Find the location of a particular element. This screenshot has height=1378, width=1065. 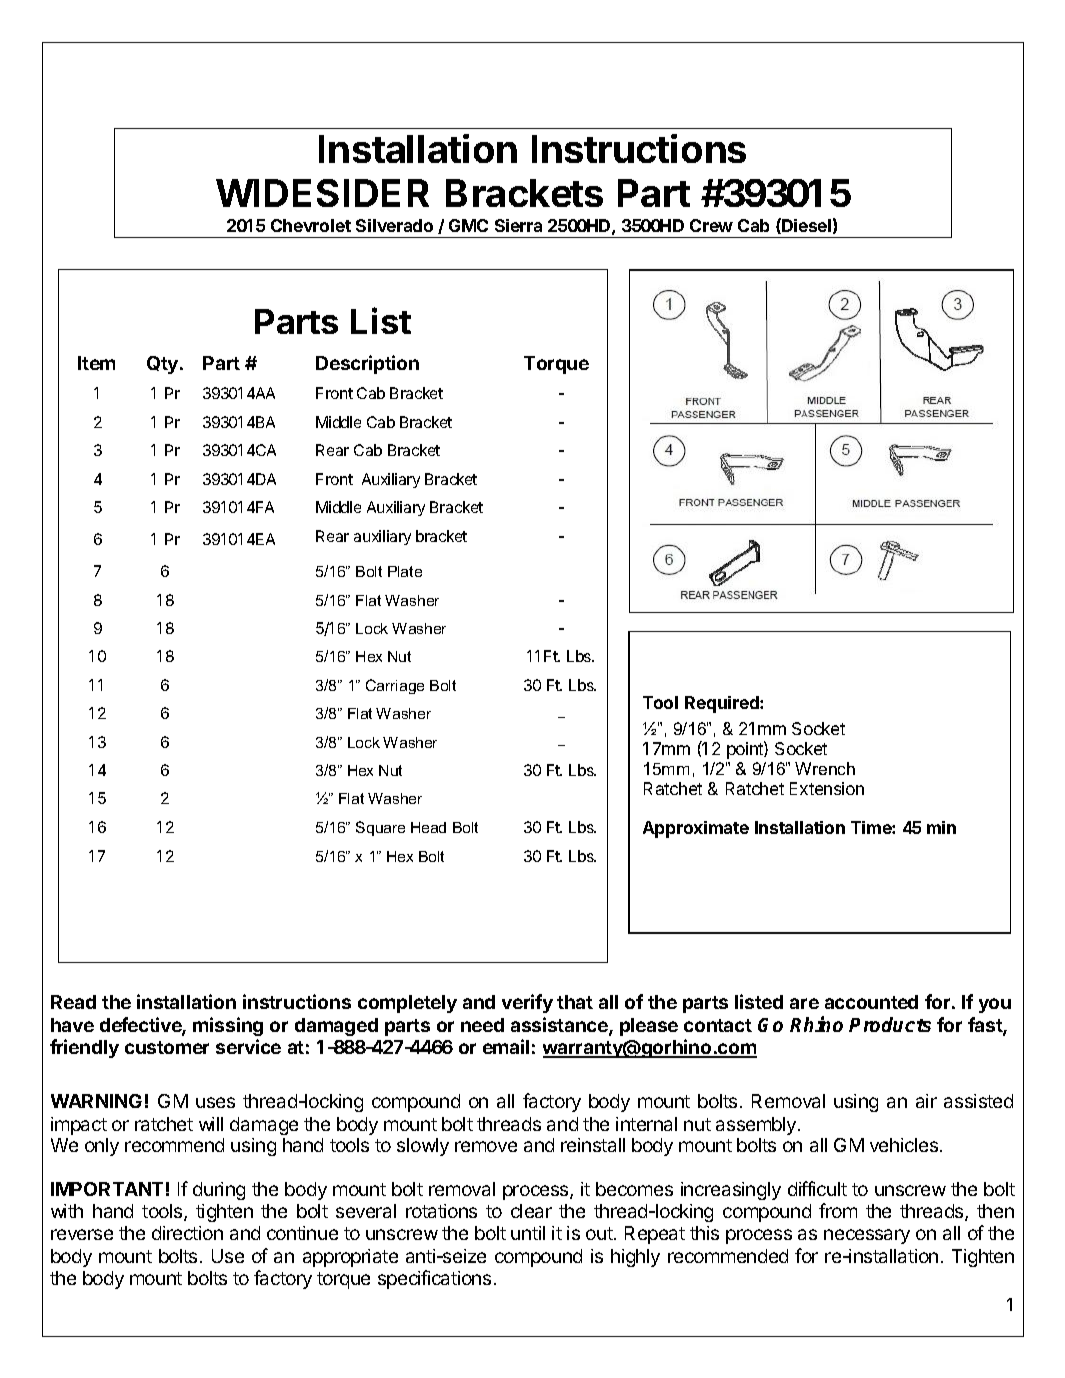

until is located at coordinates (528, 1233).
